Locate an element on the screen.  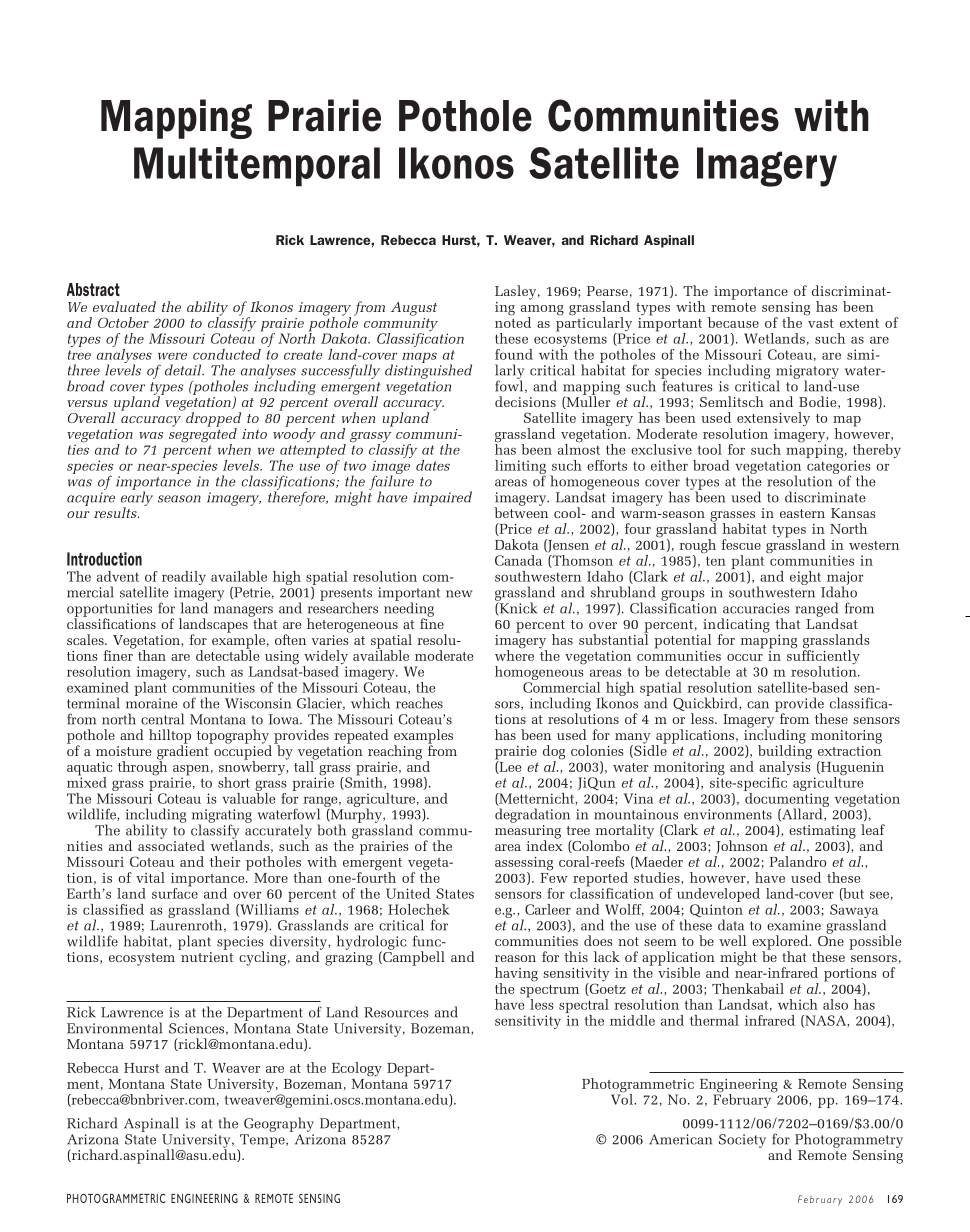
Tempe is located at coordinates (263, 1141).
